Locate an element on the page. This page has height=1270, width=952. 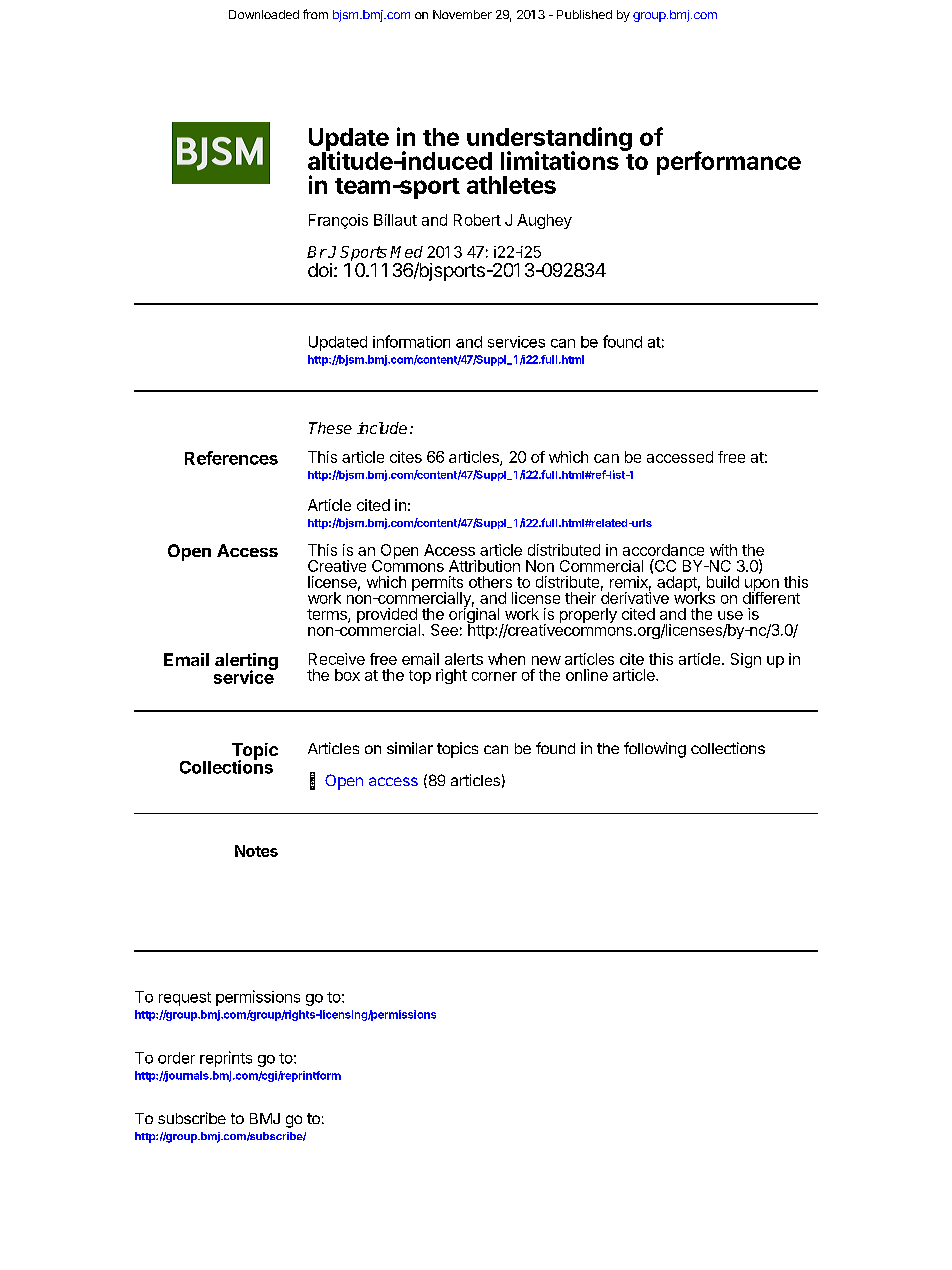
request is located at coordinates (185, 999).
